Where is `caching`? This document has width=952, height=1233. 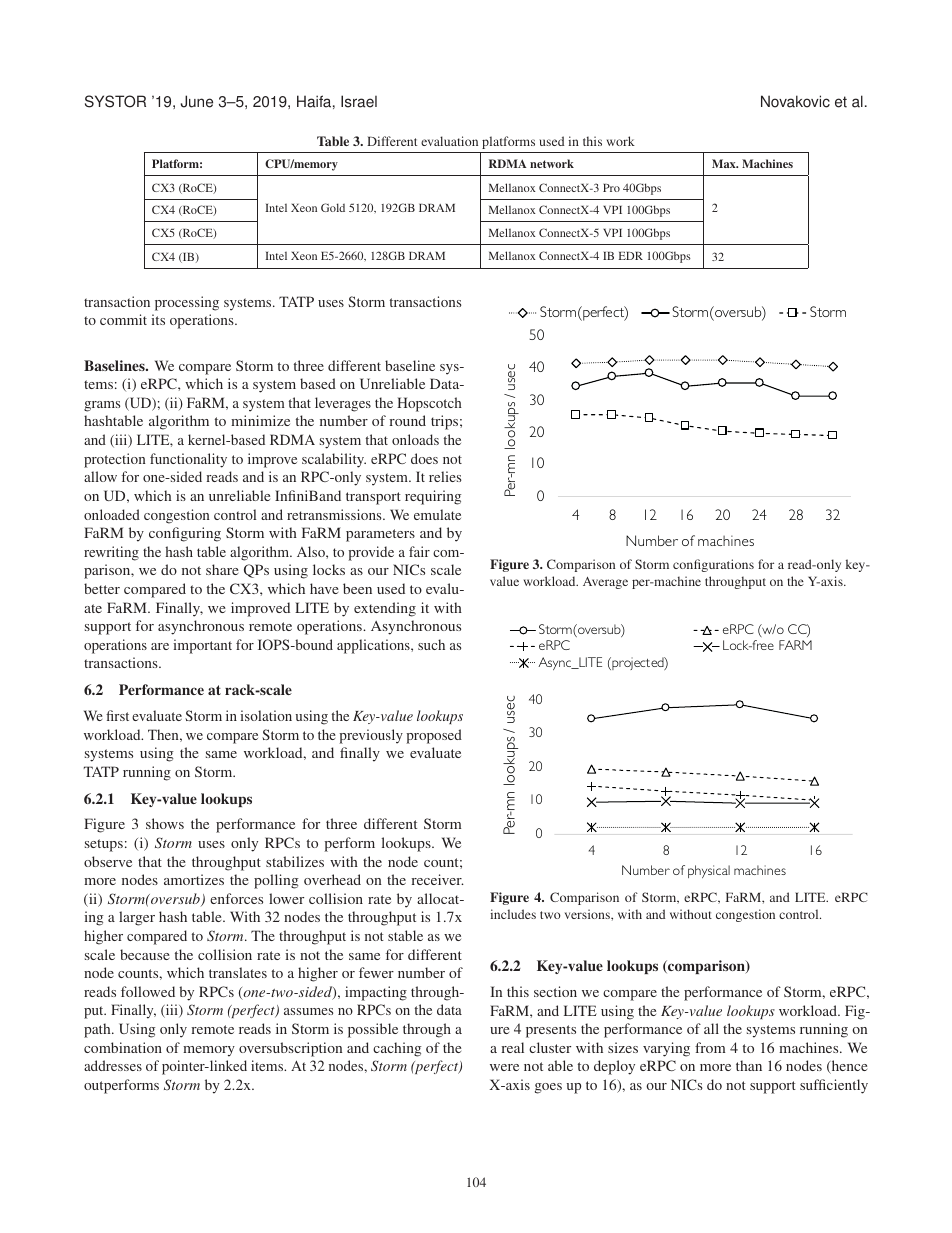 caching is located at coordinates (397, 1049).
